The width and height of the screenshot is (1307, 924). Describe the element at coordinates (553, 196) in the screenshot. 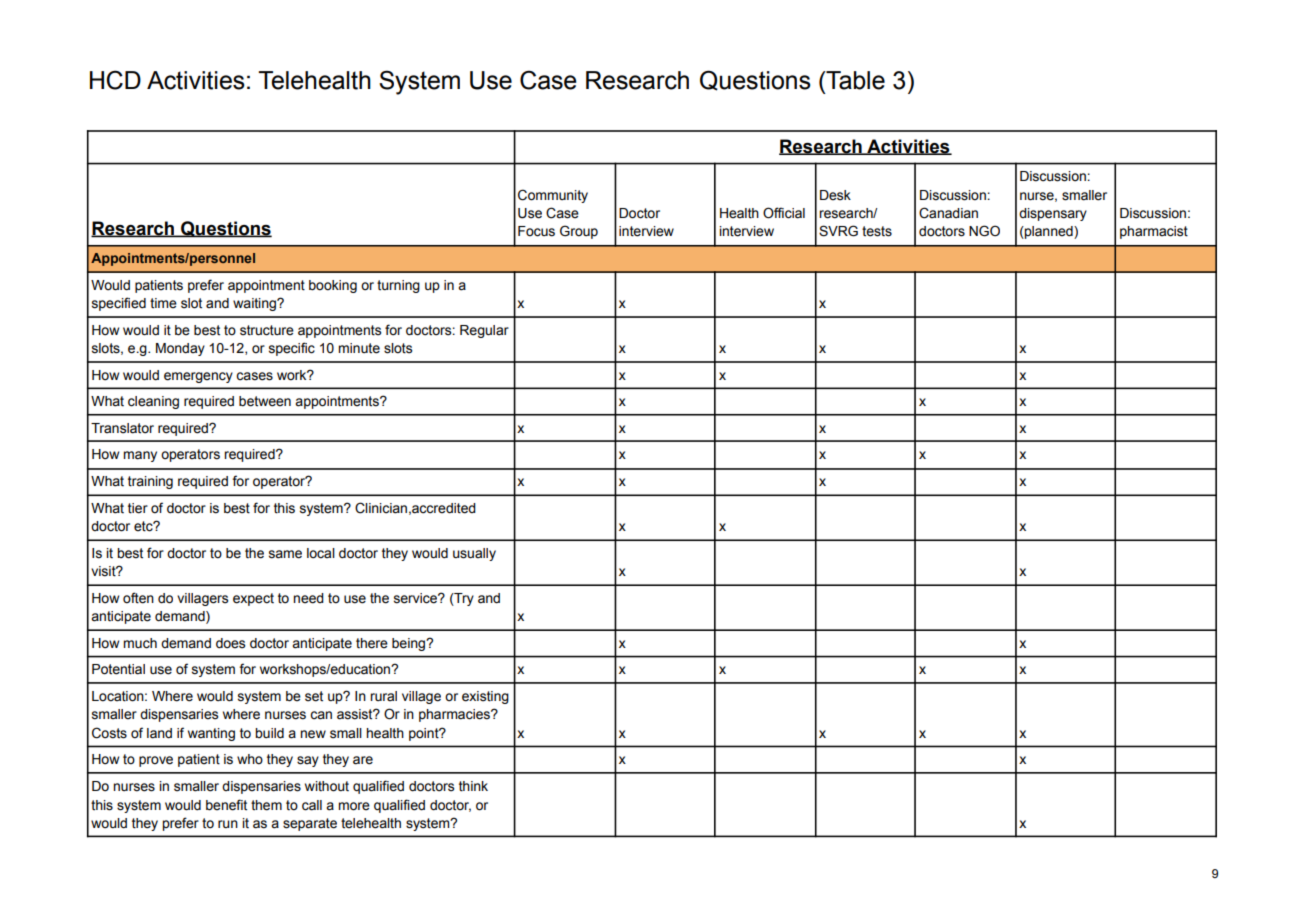

I see `Community` at that location.
